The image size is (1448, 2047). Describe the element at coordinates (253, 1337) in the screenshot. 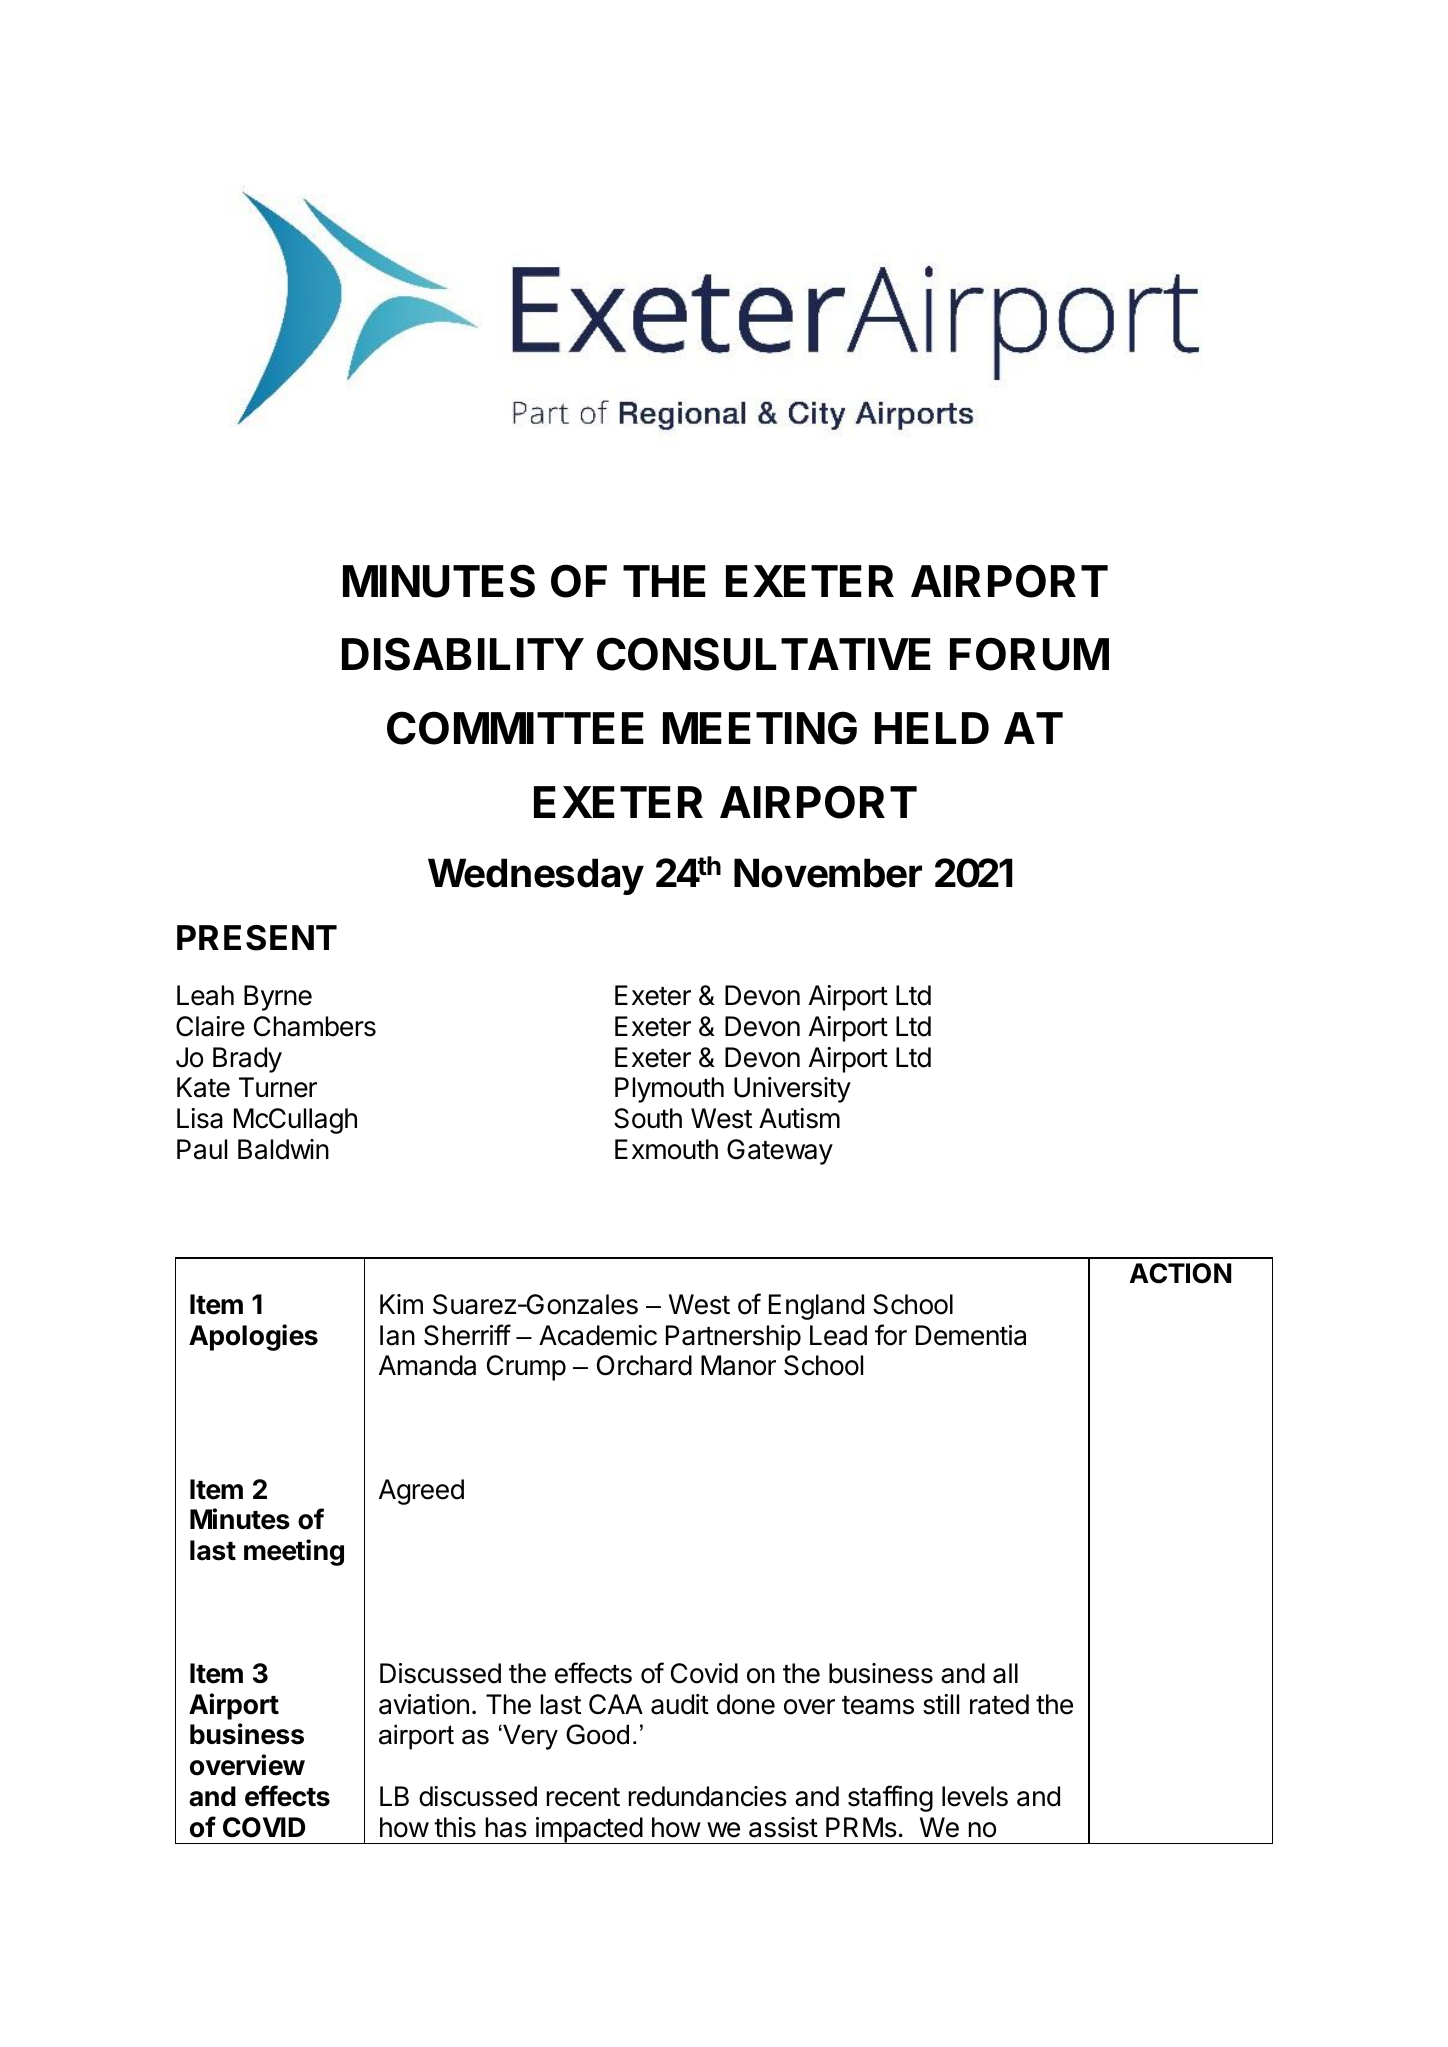

I see `Apologies` at that location.
